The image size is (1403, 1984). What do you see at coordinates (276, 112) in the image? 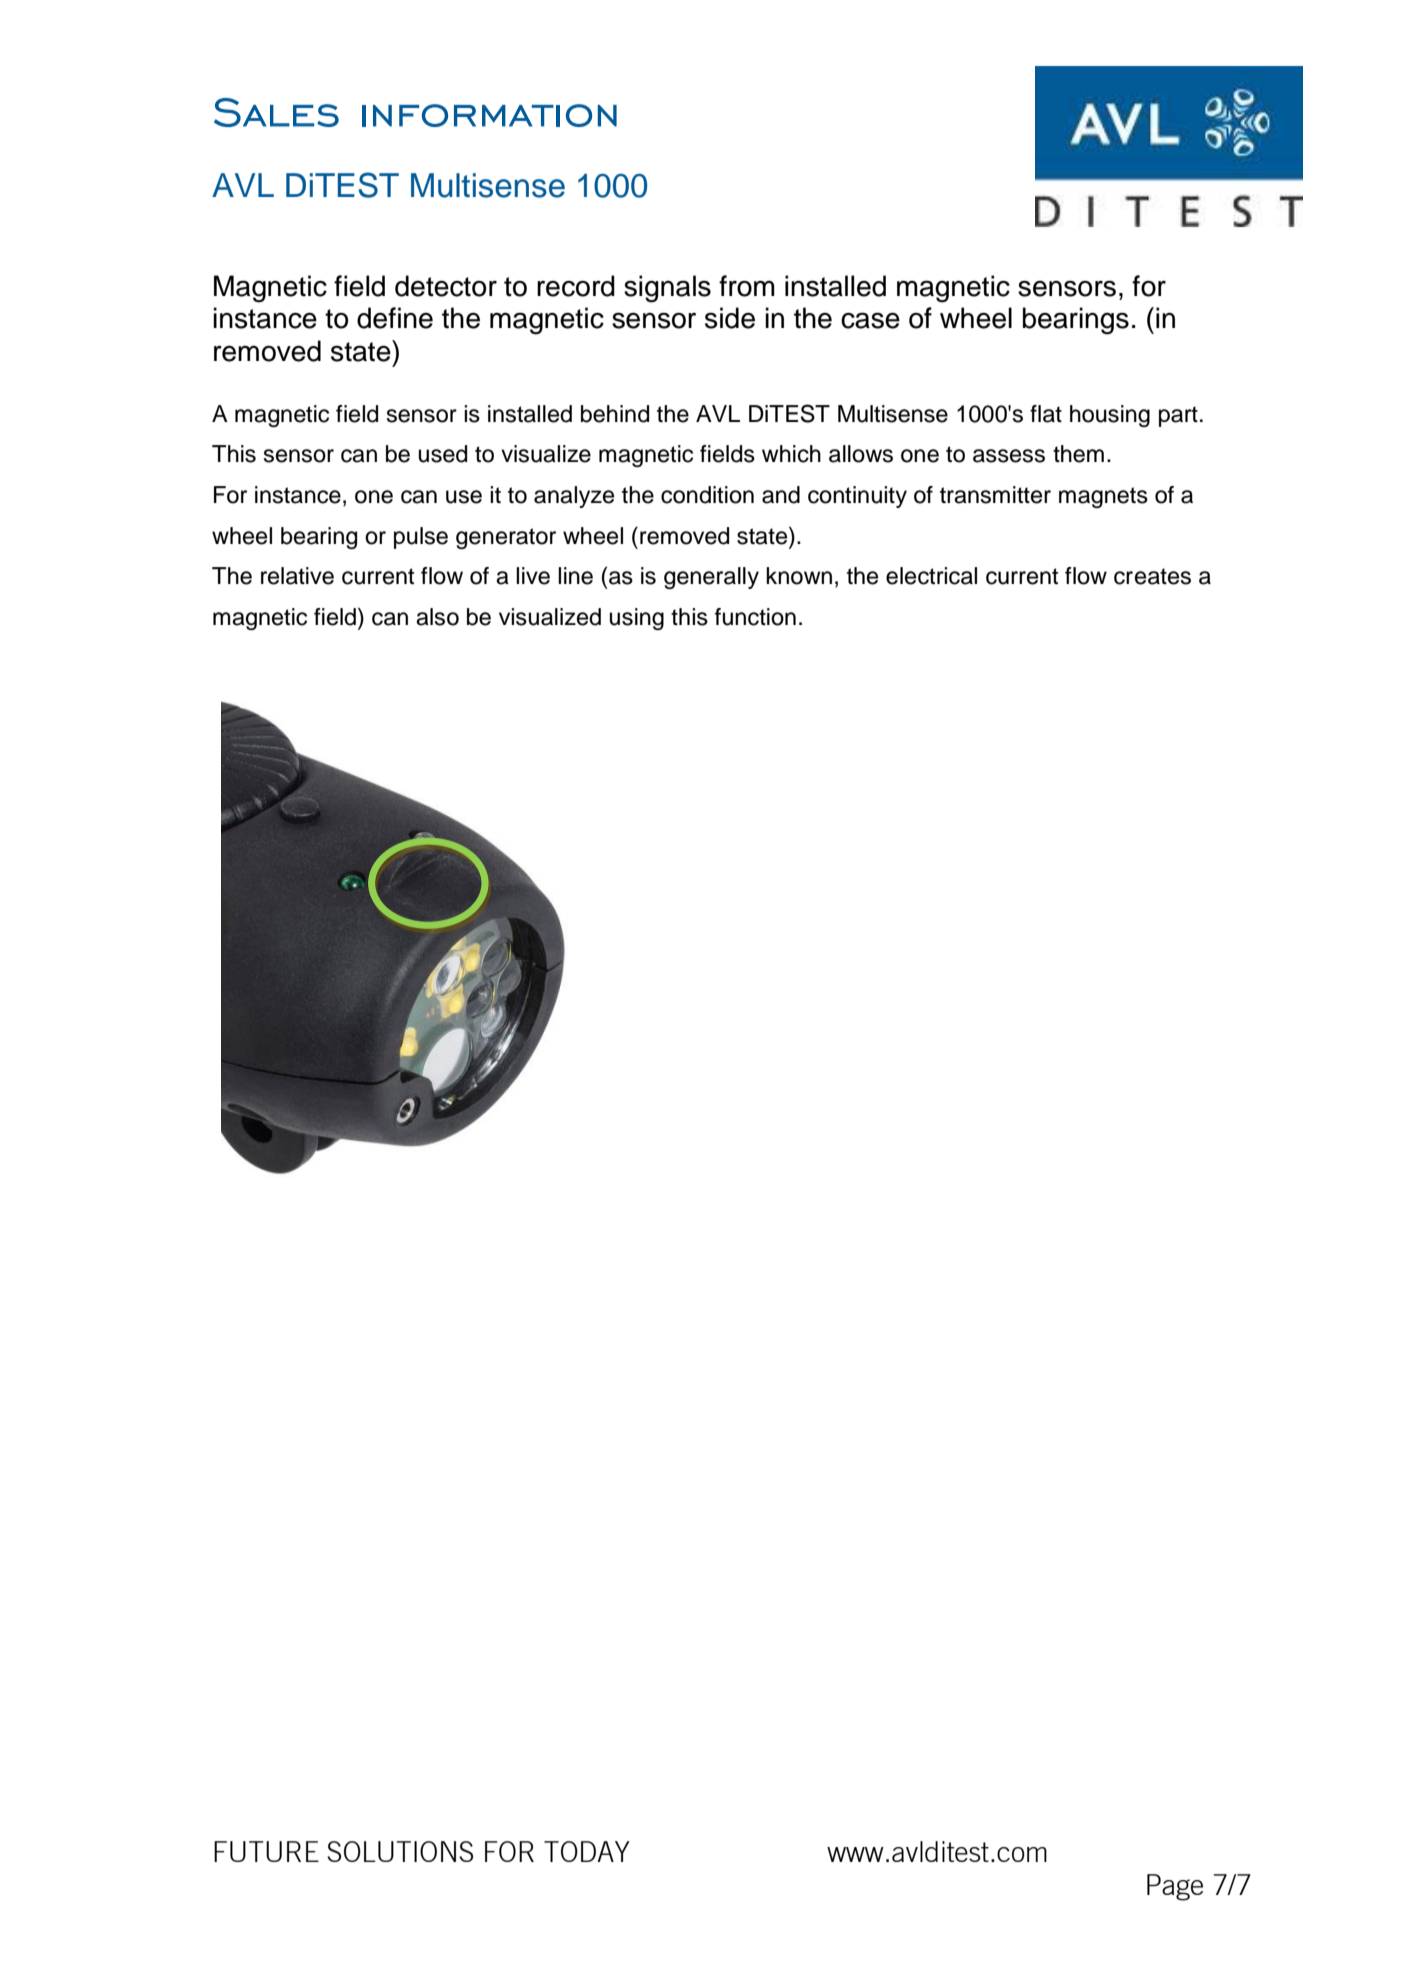
I see `Sales` at bounding box center [276, 112].
